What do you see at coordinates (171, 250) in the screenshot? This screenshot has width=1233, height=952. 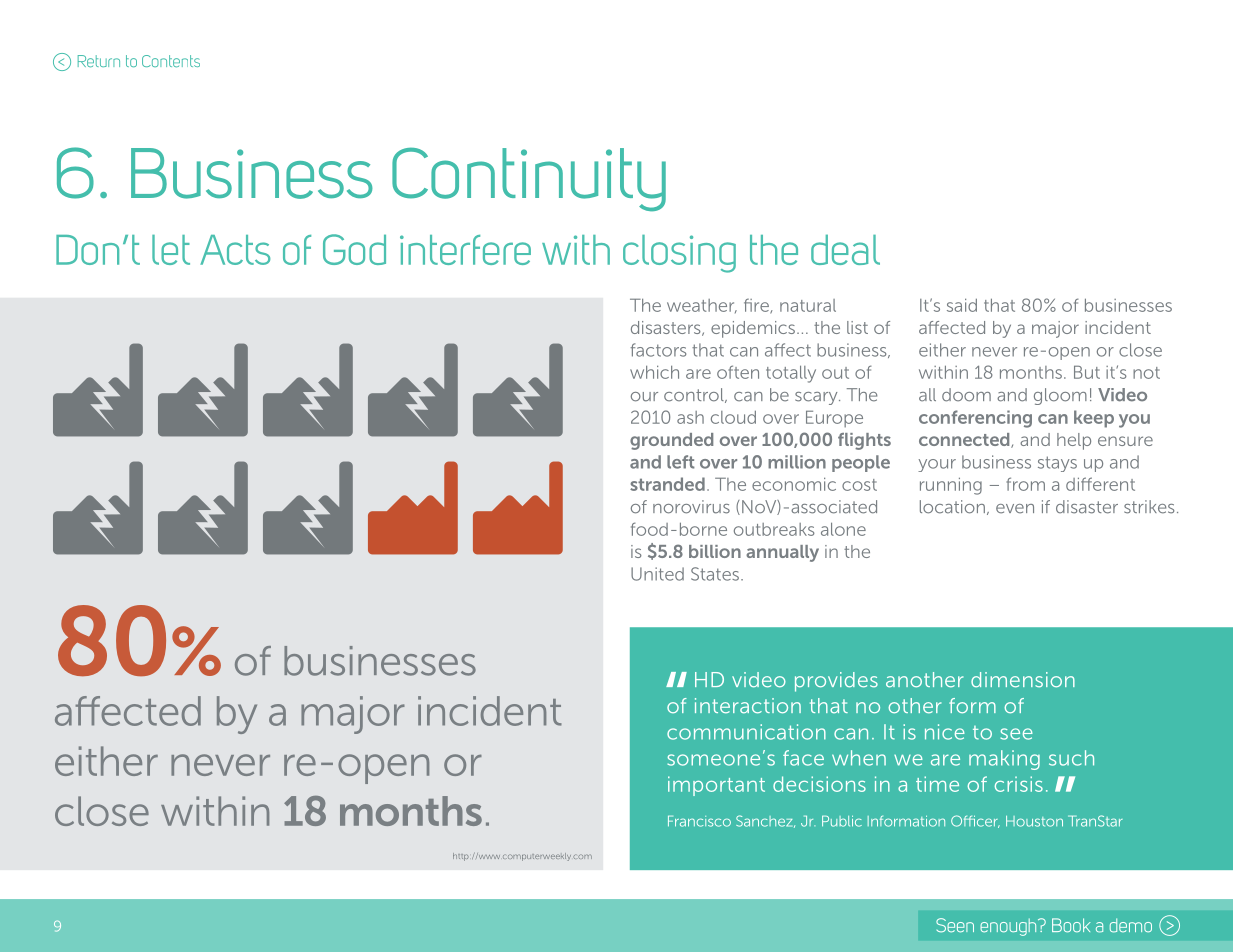 I see `let` at bounding box center [171, 250].
